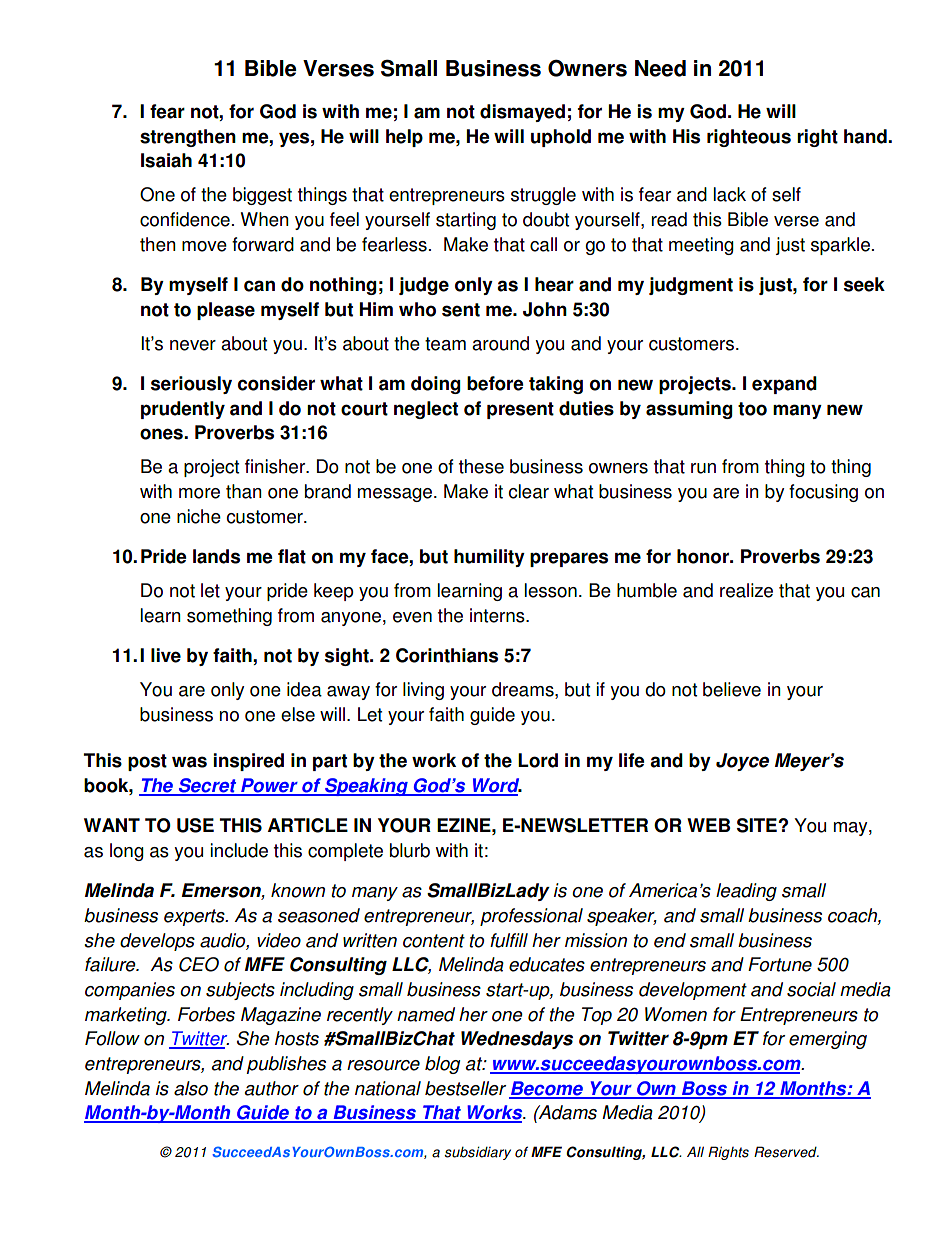  I want to click on subsidiary, so click(477, 1153).
